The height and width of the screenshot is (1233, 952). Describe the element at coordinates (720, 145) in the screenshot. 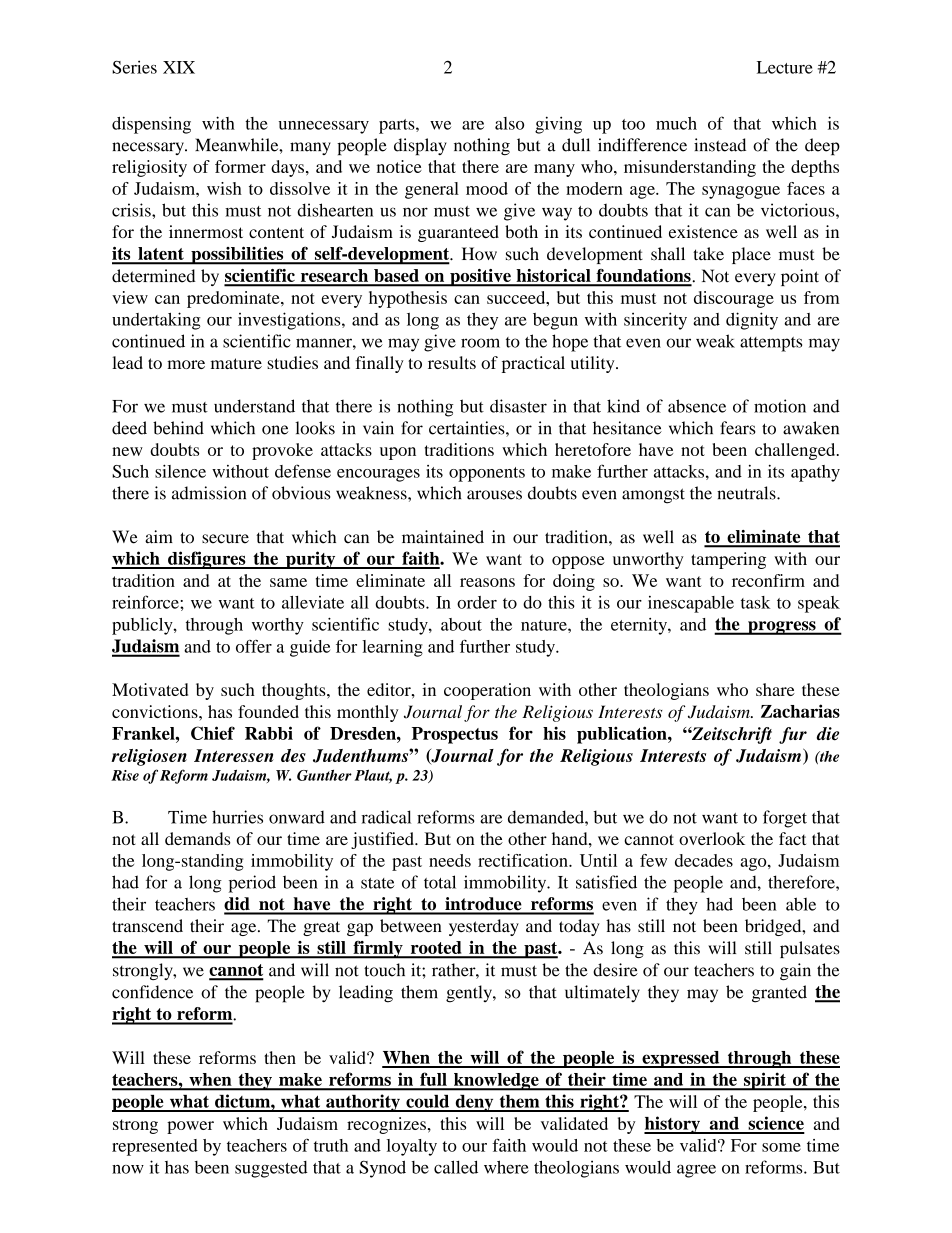

I see `instead` at that location.
